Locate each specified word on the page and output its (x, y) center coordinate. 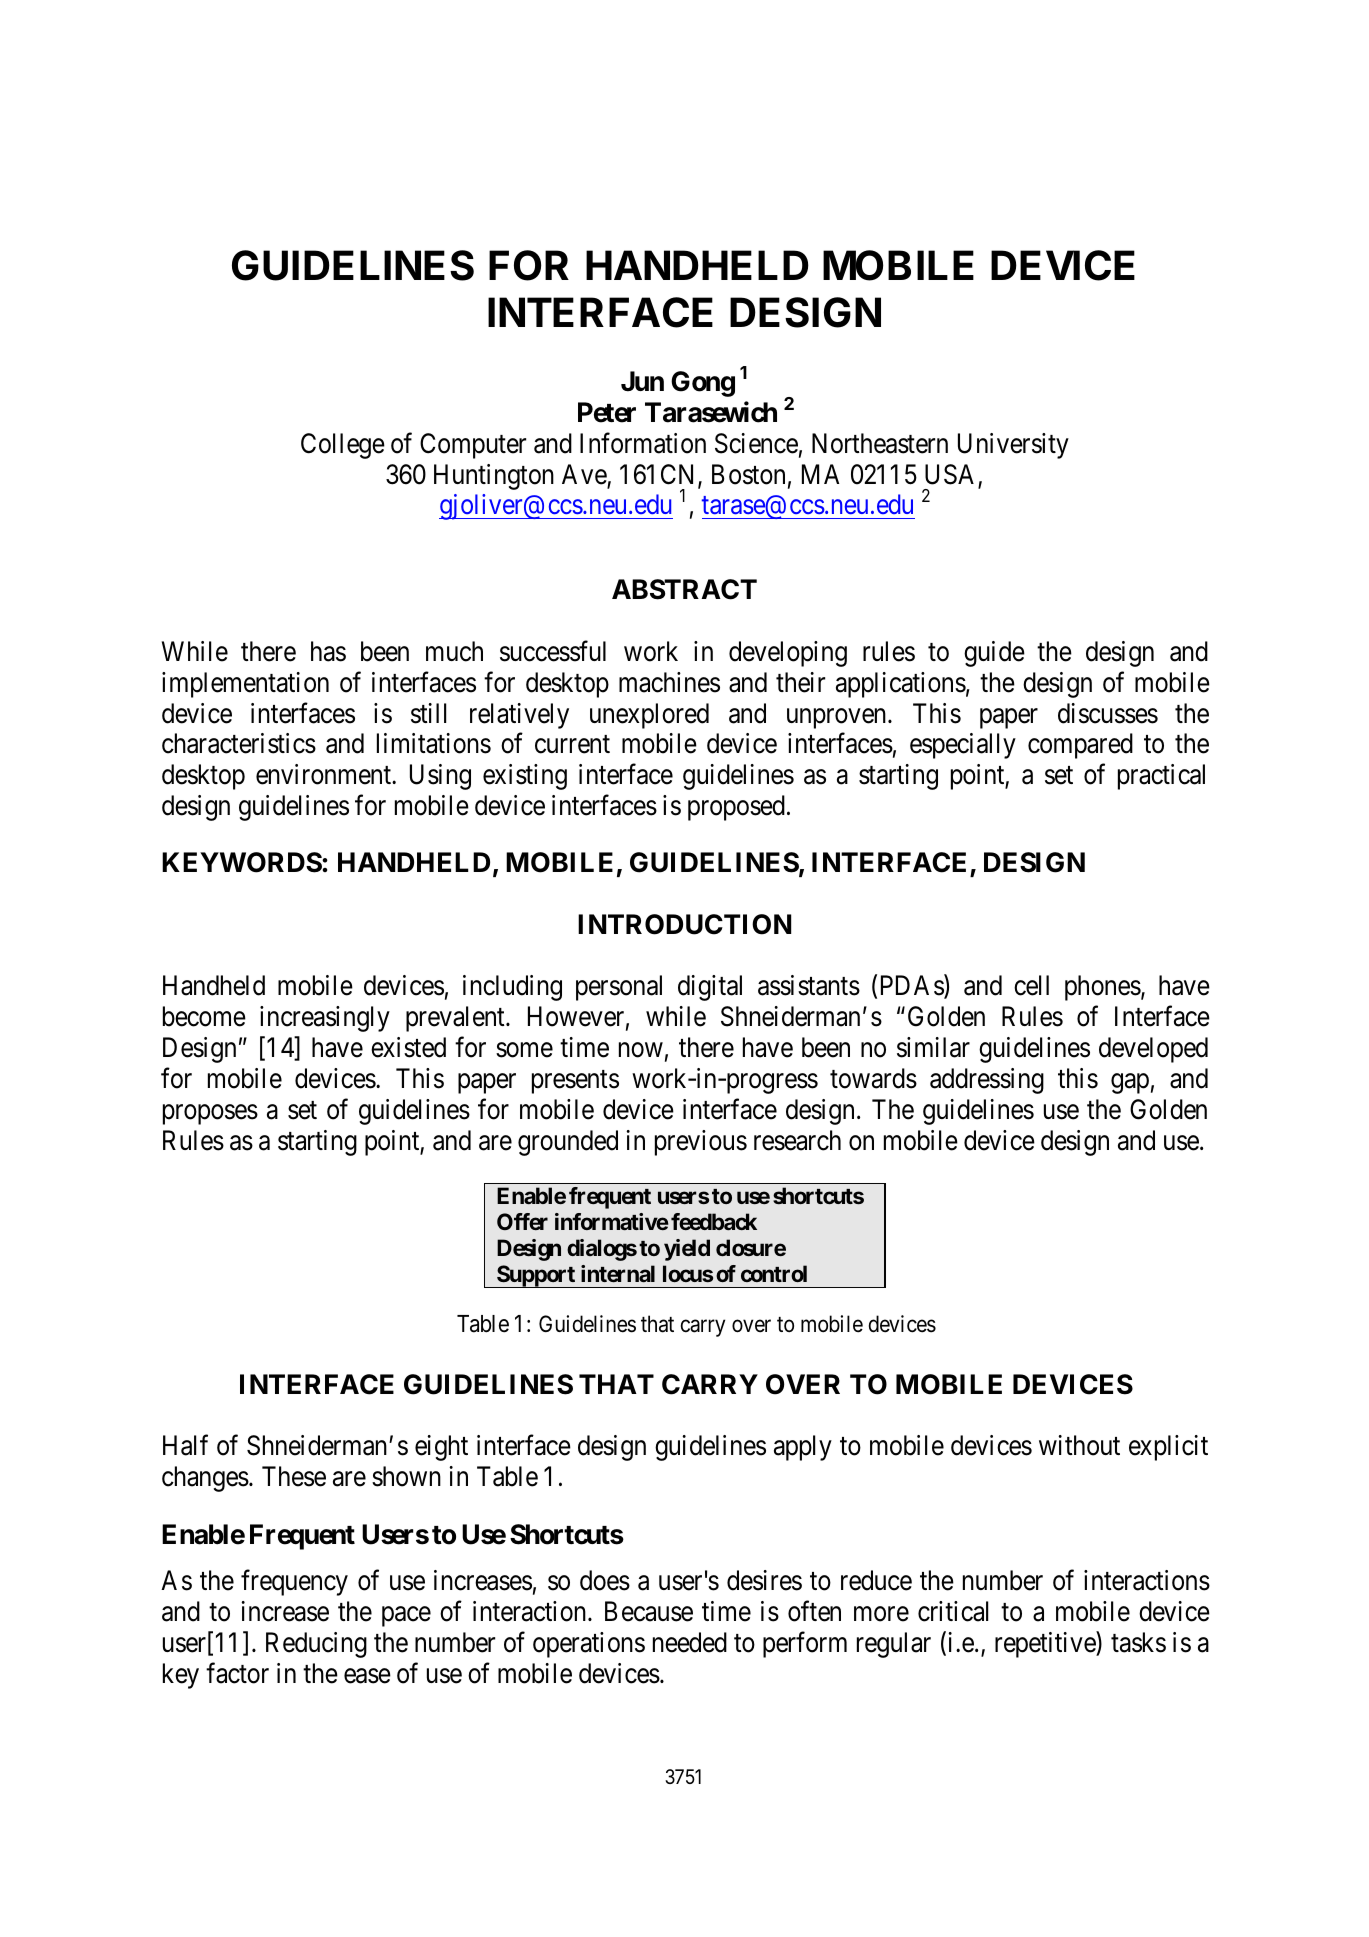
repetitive (1046, 1645)
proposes (210, 1114)
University (1013, 446)
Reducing (316, 1645)
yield (687, 1250)
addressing (987, 1081)
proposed (736, 808)
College (343, 446)
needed (690, 1642)
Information (643, 443)
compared (1080, 746)
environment (324, 774)
